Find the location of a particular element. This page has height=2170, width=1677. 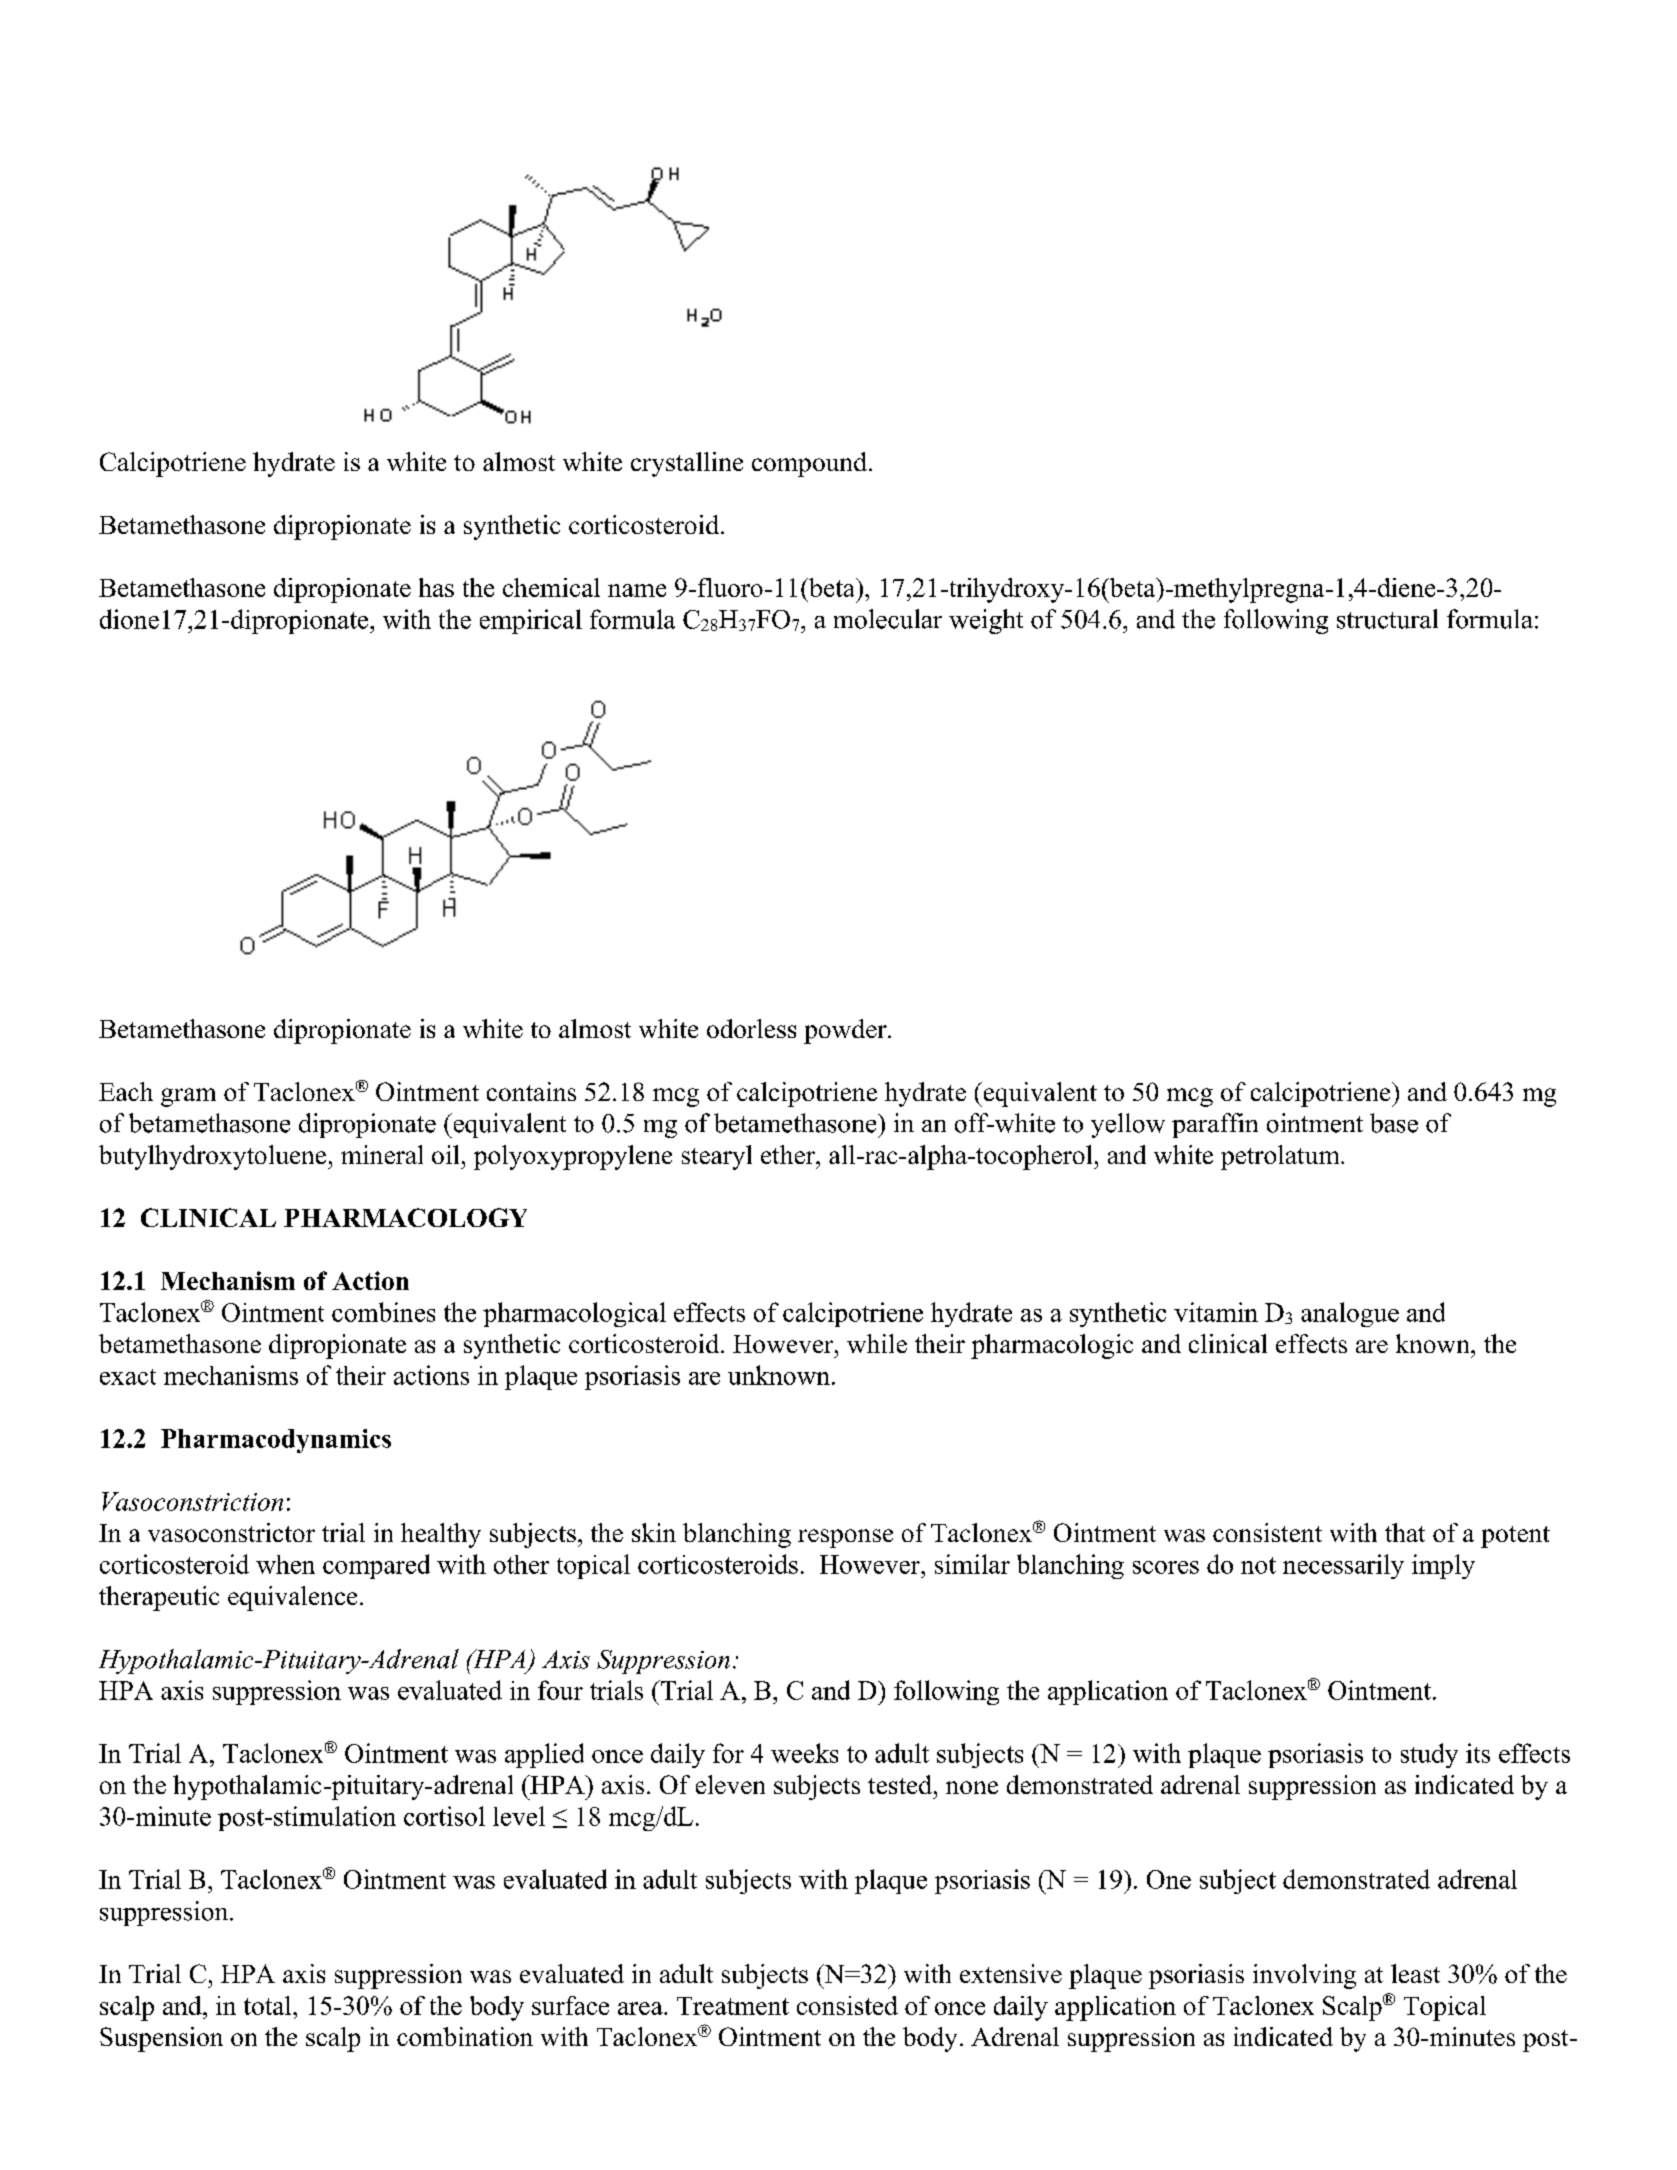

chemical is located at coordinates (551, 587).
